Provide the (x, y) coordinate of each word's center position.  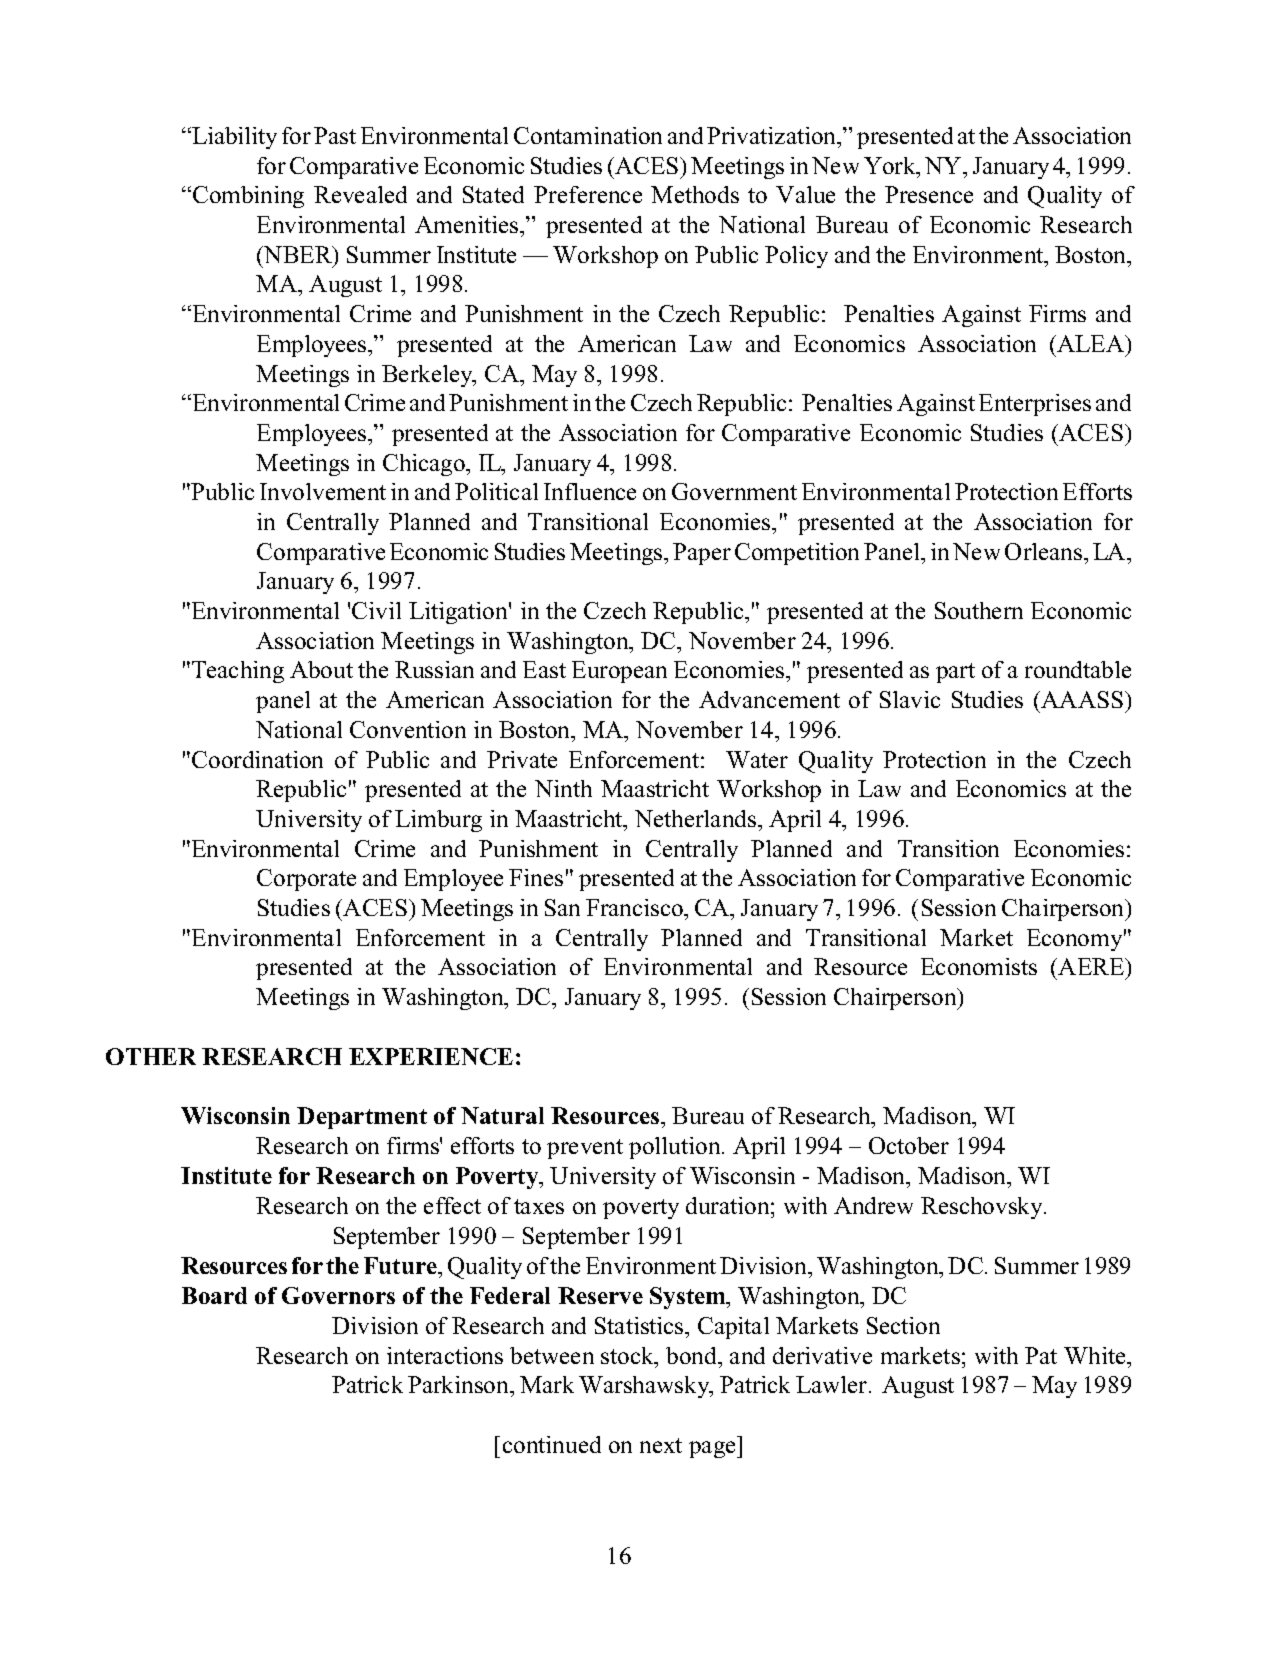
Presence (929, 194)
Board (214, 1295)
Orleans (1045, 551)
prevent (585, 1149)
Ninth (563, 788)
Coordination (257, 759)
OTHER (151, 1056)
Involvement (323, 491)
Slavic (910, 699)
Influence (590, 491)
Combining (248, 197)
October (909, 1145)
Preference (588, 194)
